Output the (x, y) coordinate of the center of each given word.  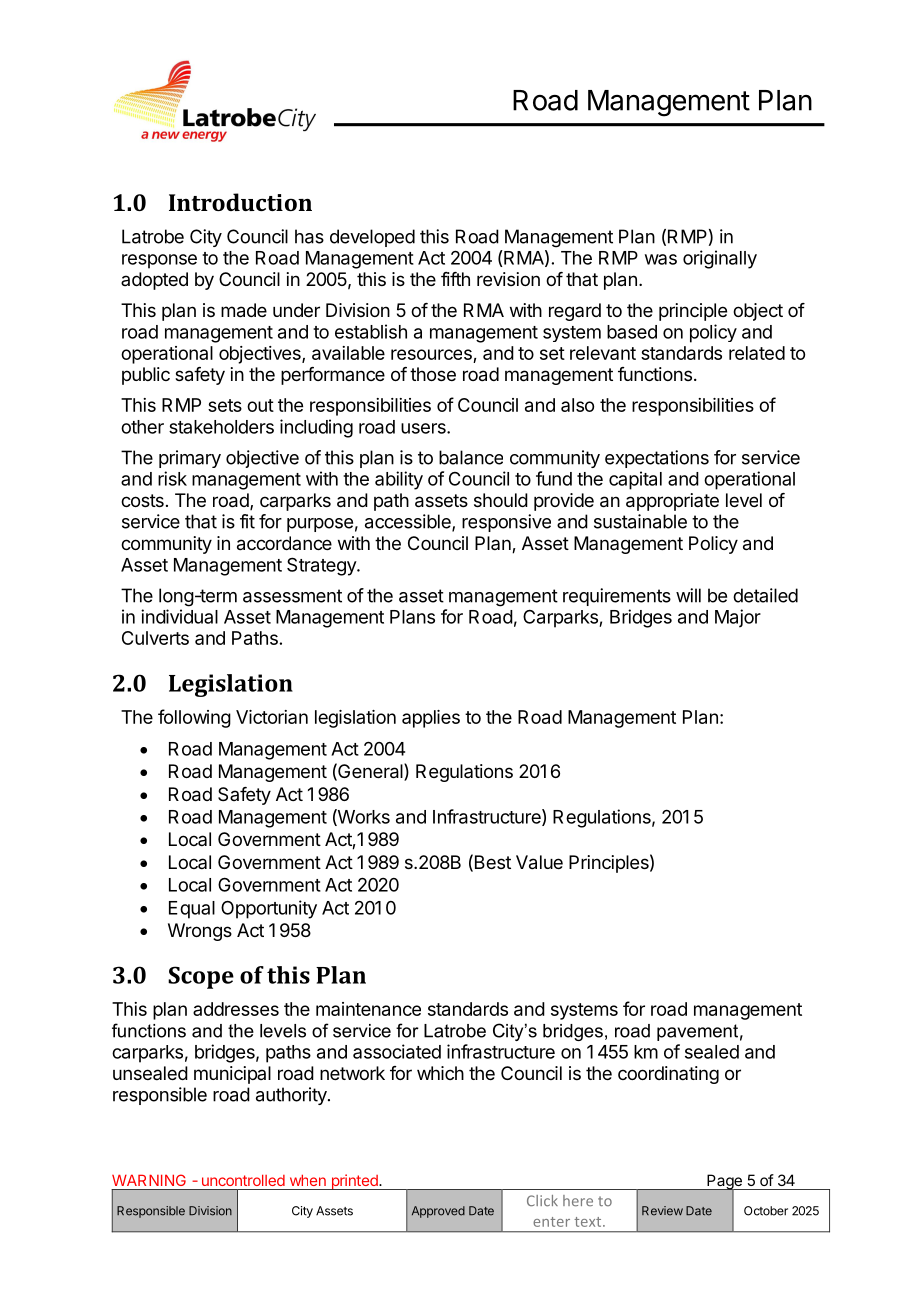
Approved (438, 1212)
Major (738, 618)
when (308, 1180)
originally (720, 259)
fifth (455, 279)
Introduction (240, 202)
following (194, 718)
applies (431, 719)
